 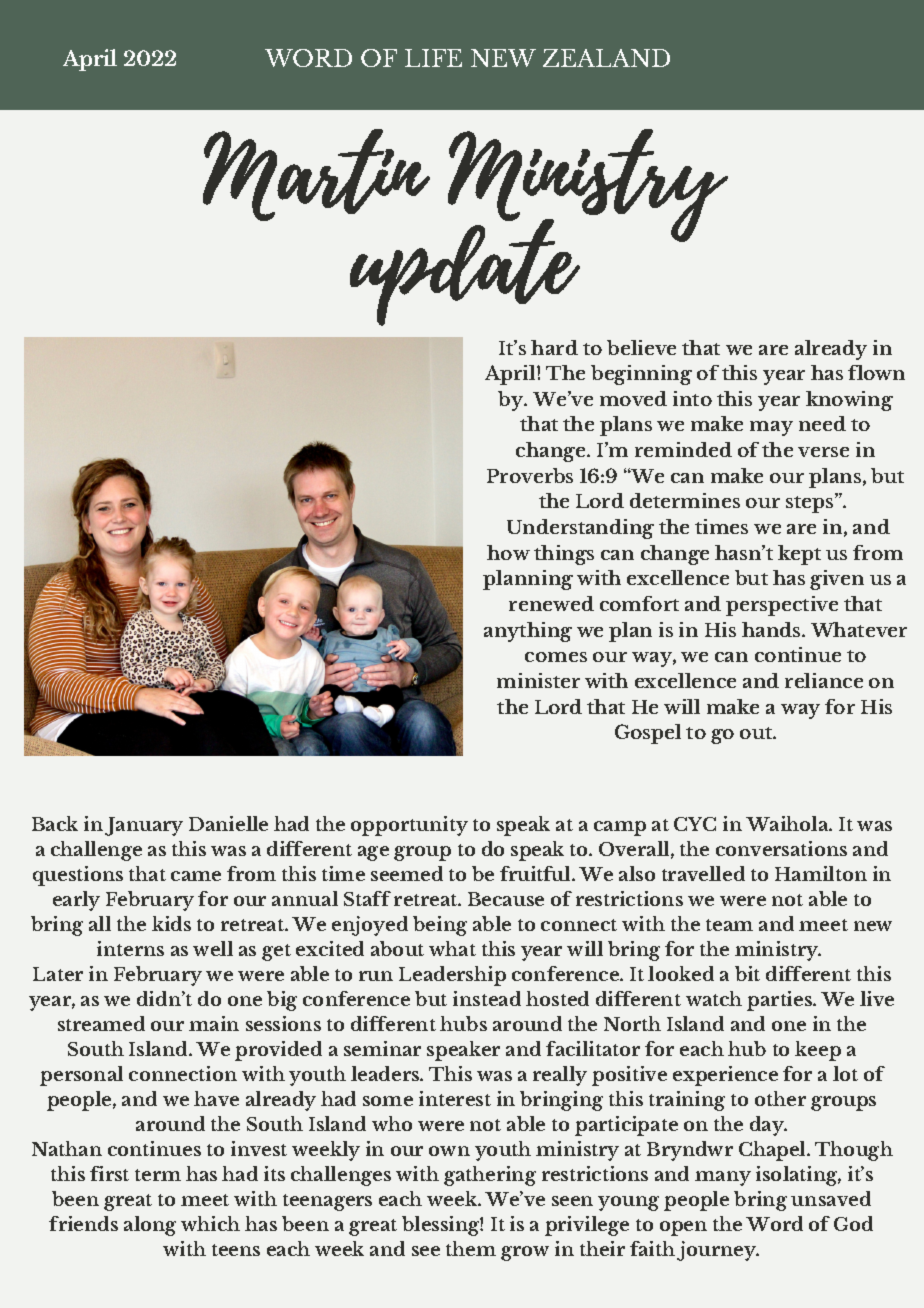 I want to click on along, so click(x=150, y=1226).
